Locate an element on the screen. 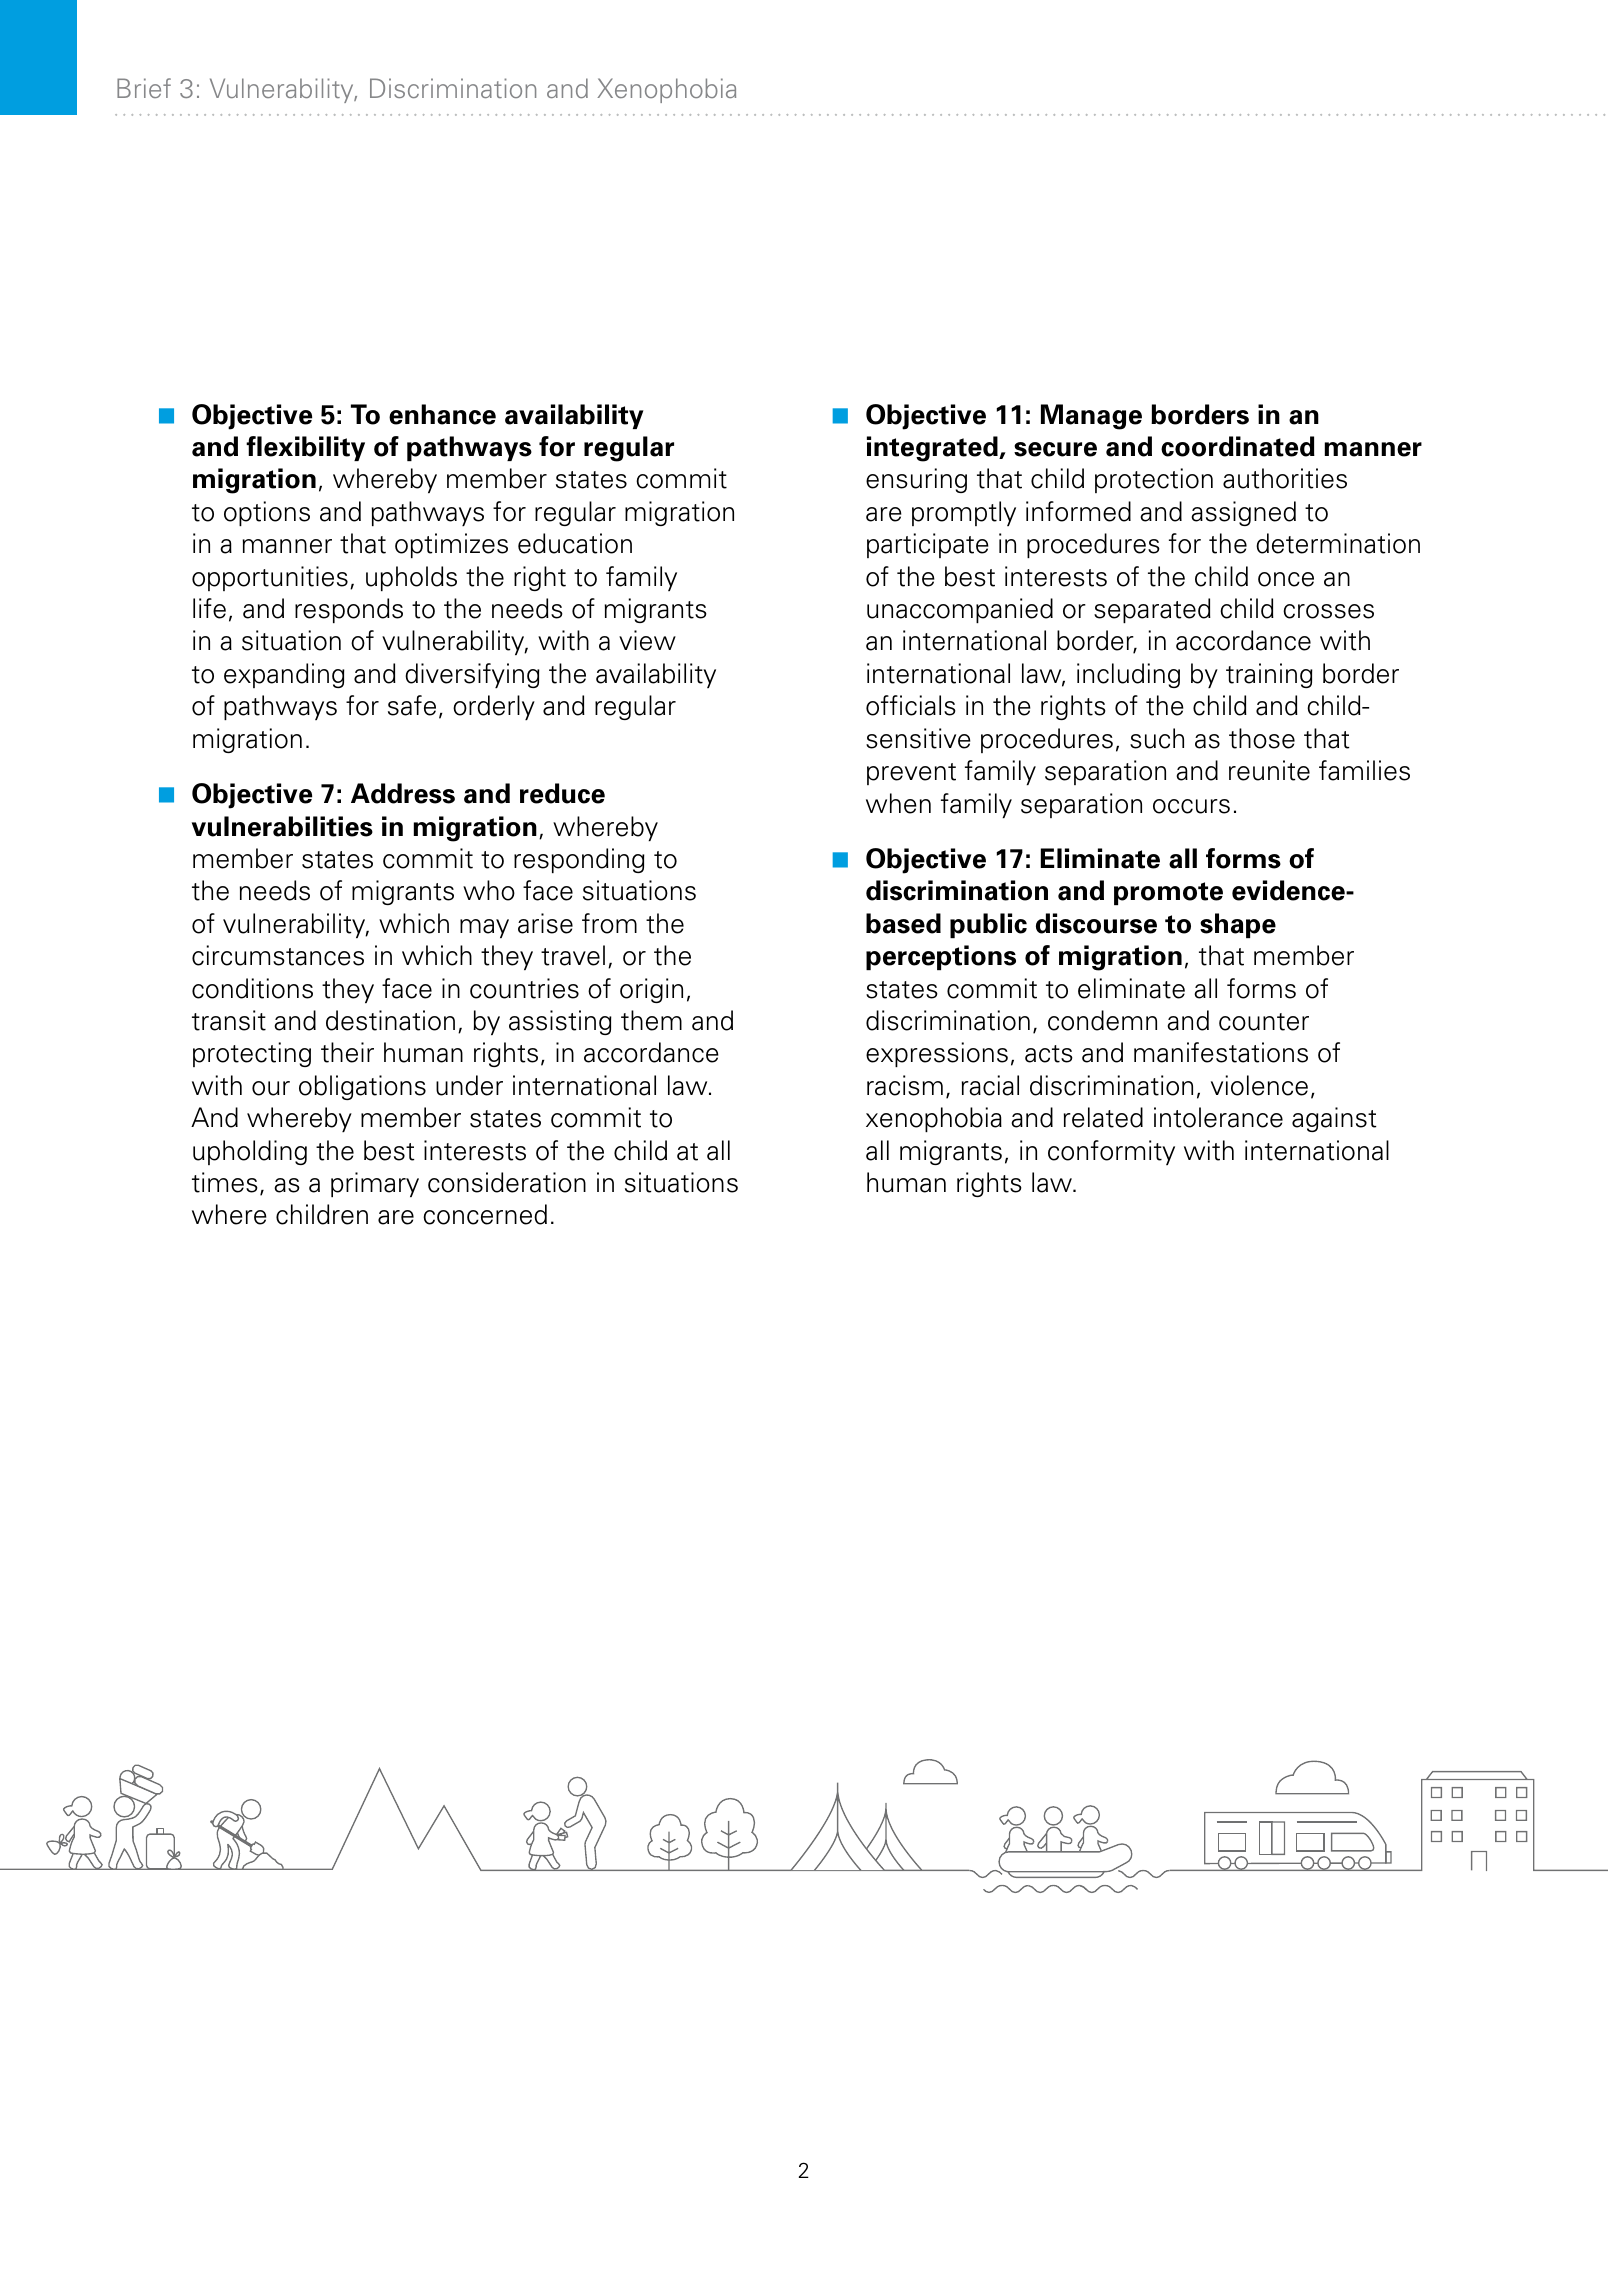  promote is located at coordinates (1168, 893).
